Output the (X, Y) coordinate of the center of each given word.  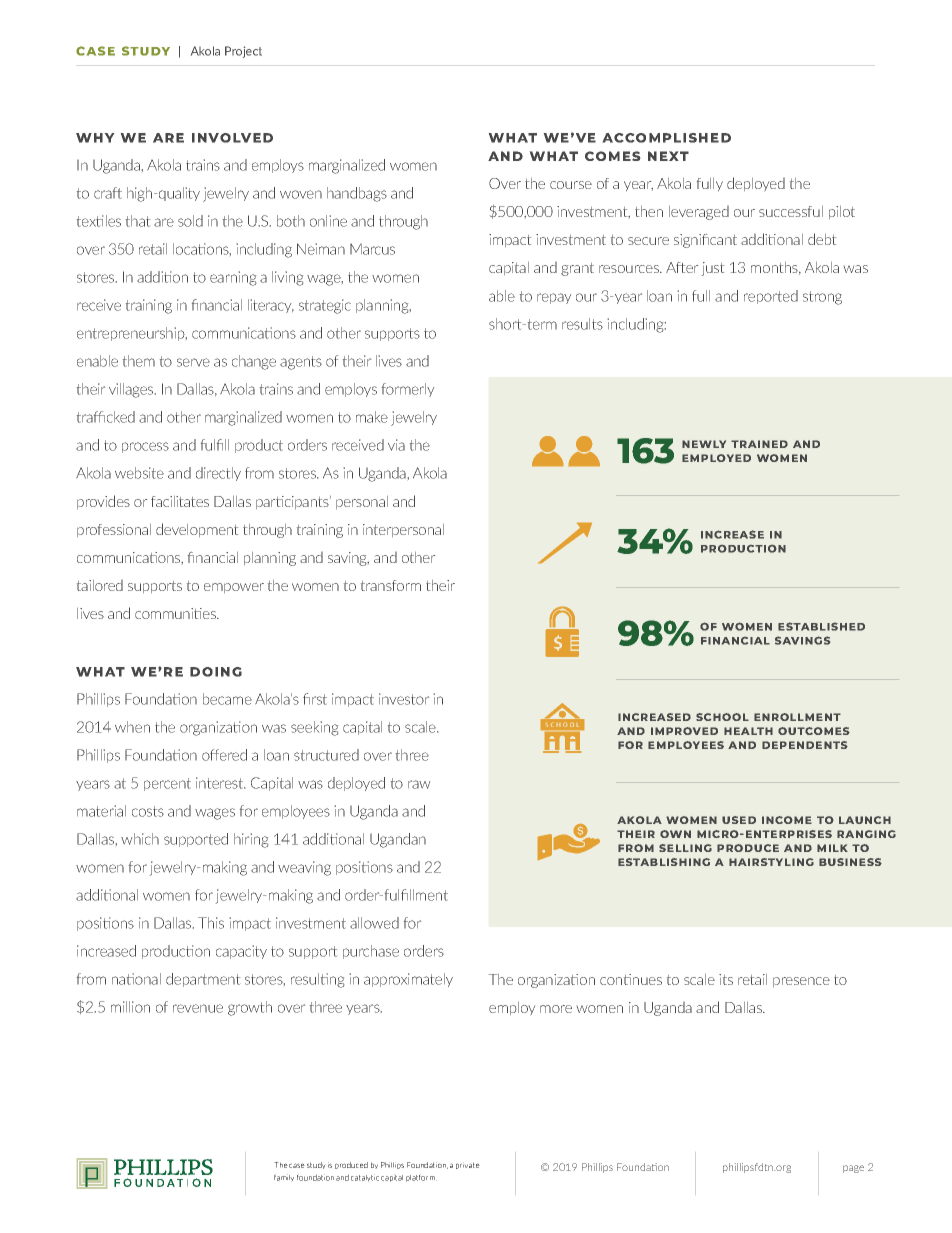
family (284, 1178)
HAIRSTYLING (771, 862)
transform (391, 585)
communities (176, 613)
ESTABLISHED (821, 626)
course (571, 185)
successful (791, 211)
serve (193, 362)
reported (771, 297)
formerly (408, 390)
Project (243, 52)
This (211, 923)
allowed (374, 923)
